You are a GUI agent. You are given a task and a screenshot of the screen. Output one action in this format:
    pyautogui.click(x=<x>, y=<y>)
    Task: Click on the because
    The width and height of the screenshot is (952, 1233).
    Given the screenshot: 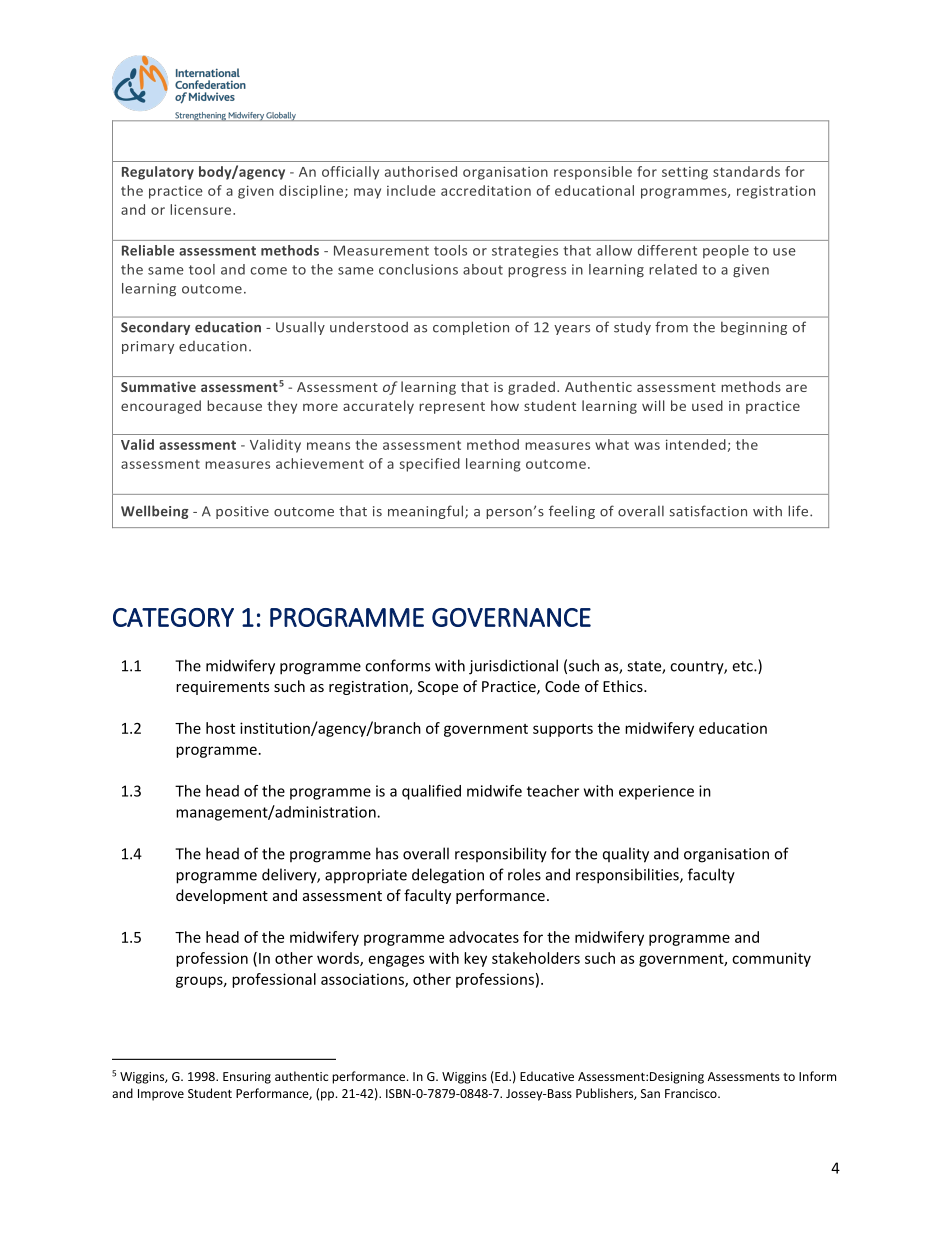 What is the action you would take?
    pyautogui.click(x=234, y=405)
